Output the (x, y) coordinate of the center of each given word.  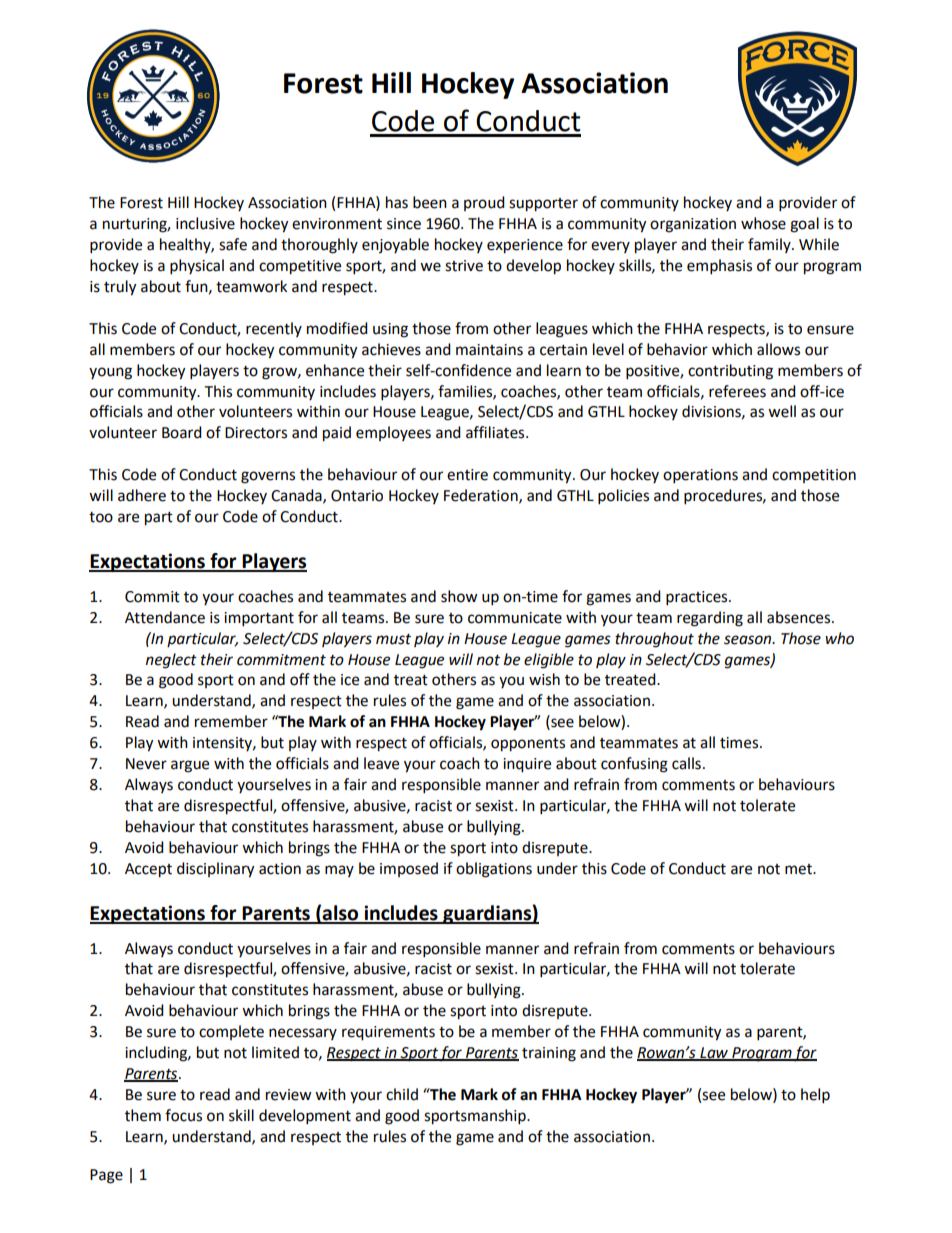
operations (700, 476)
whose (763, 223)
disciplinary (215, 870)
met (799, 869)
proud (484, 203)
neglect (171, 661)
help (815, 1096)
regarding (710, 619)
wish (544, 679)
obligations (494, 870)
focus (183, 1115)
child (402, 1094)
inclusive (205, 223)
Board (182, 432)
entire (467, 475)
